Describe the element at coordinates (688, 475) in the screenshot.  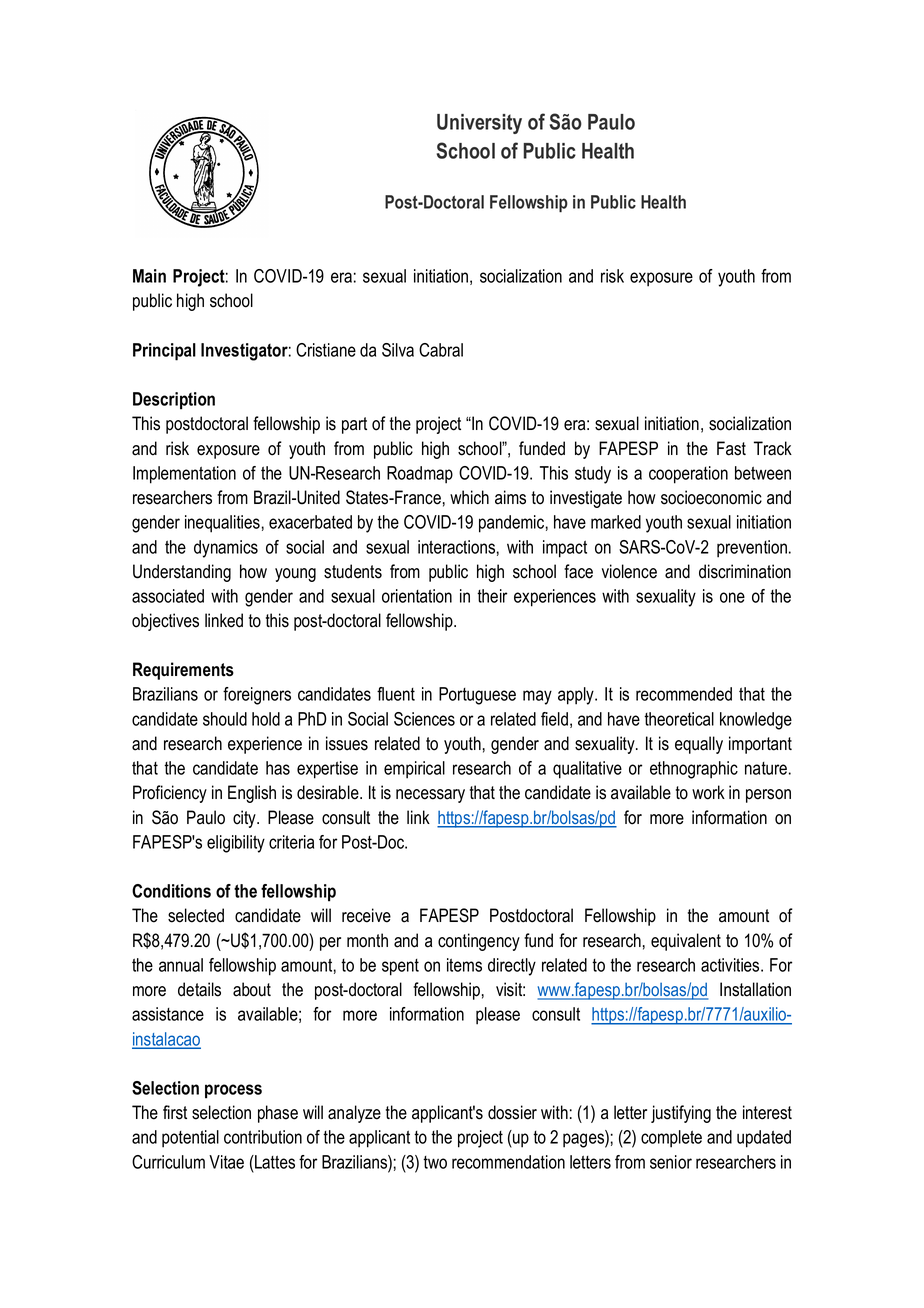
I see `cooperation` at that location.
